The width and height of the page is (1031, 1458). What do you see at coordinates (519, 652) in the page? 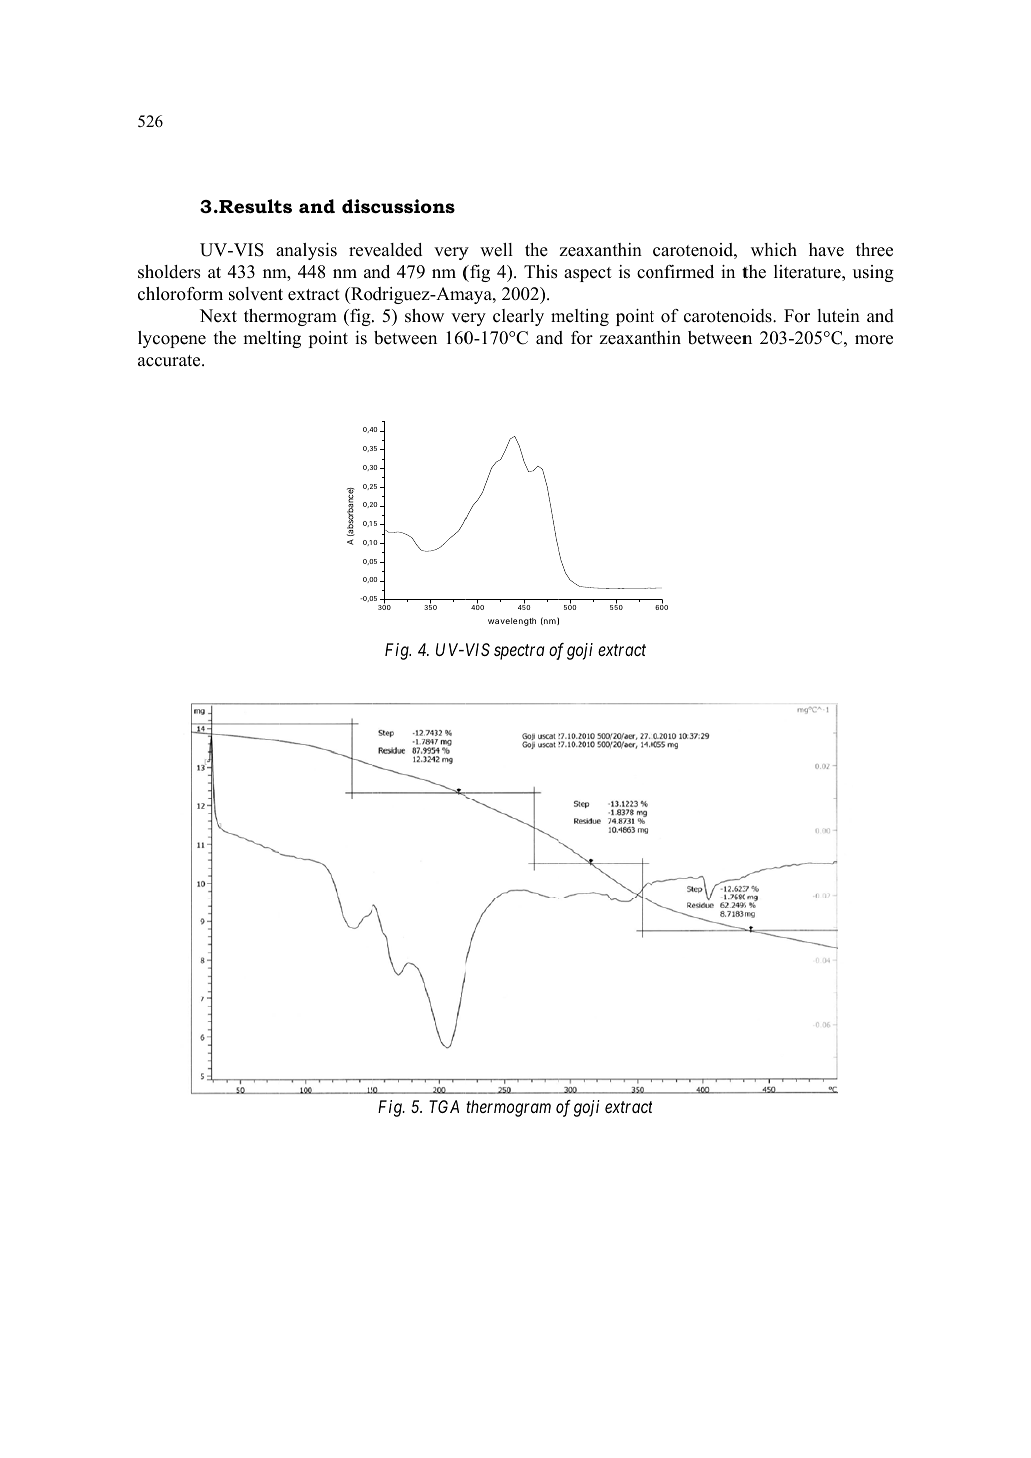
I see `spectra` at bounding box center [519, 652].
